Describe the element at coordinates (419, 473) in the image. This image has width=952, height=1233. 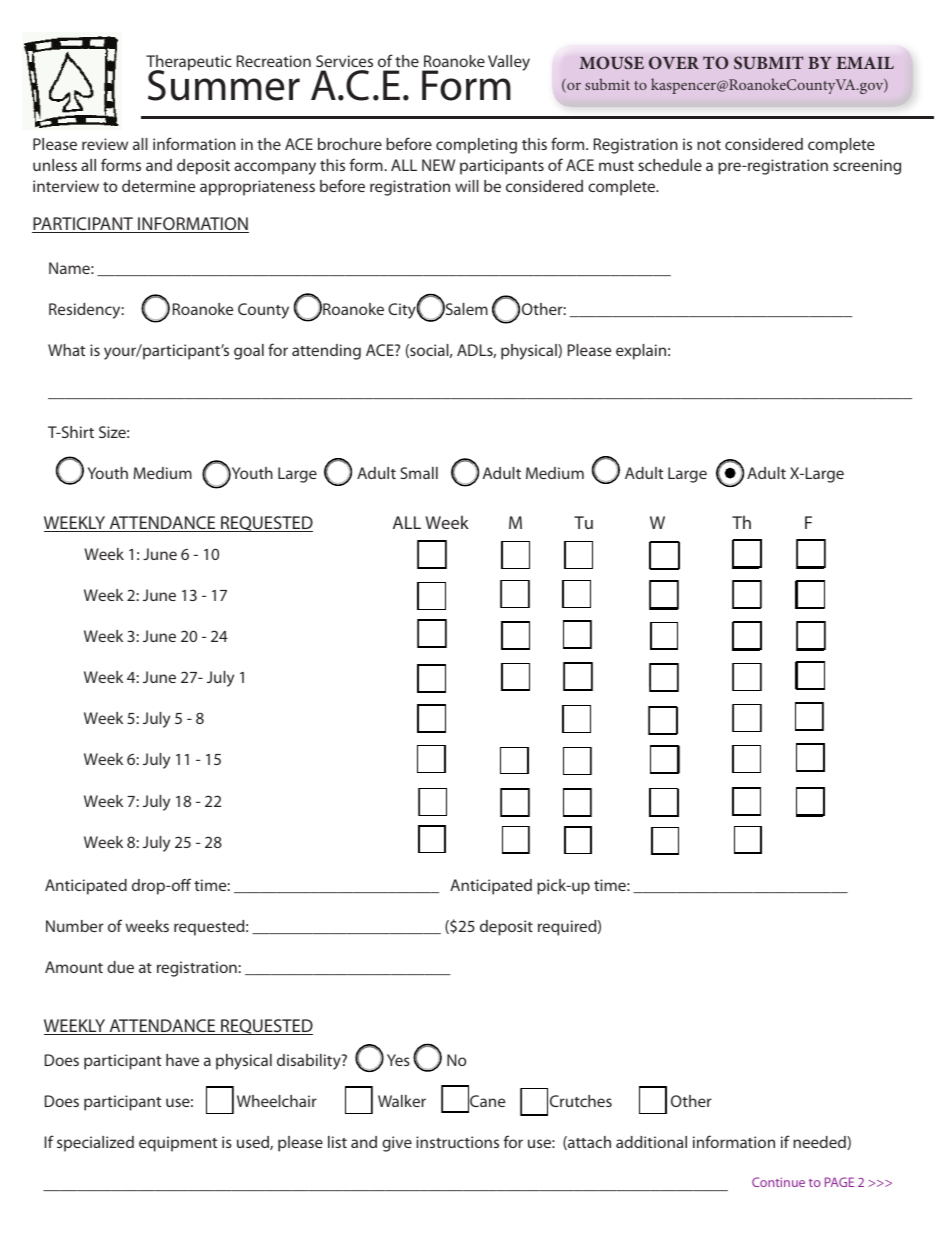
I see `Small` at that location.
